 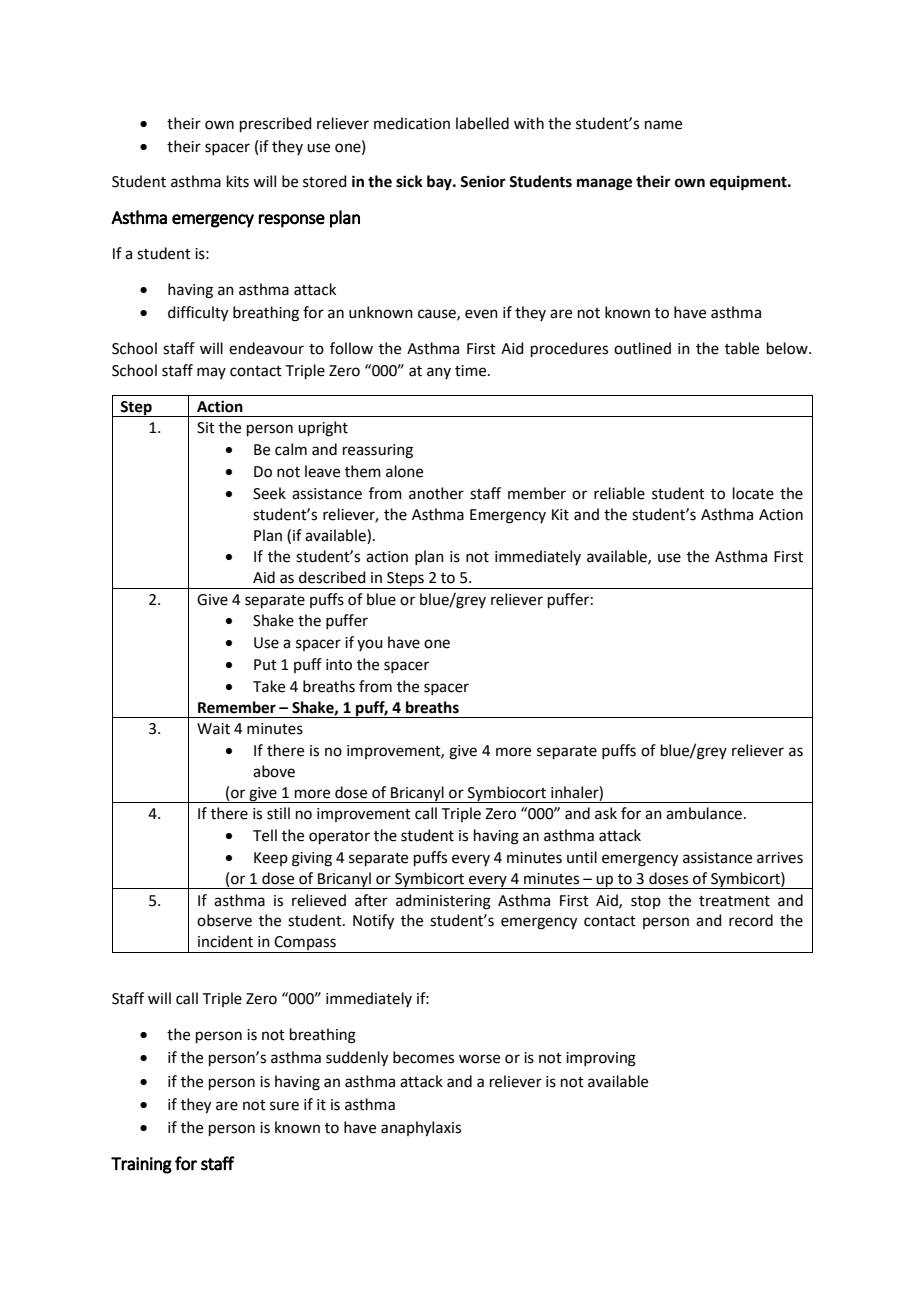 I want to click on locate, so click(x=753, y=493).
